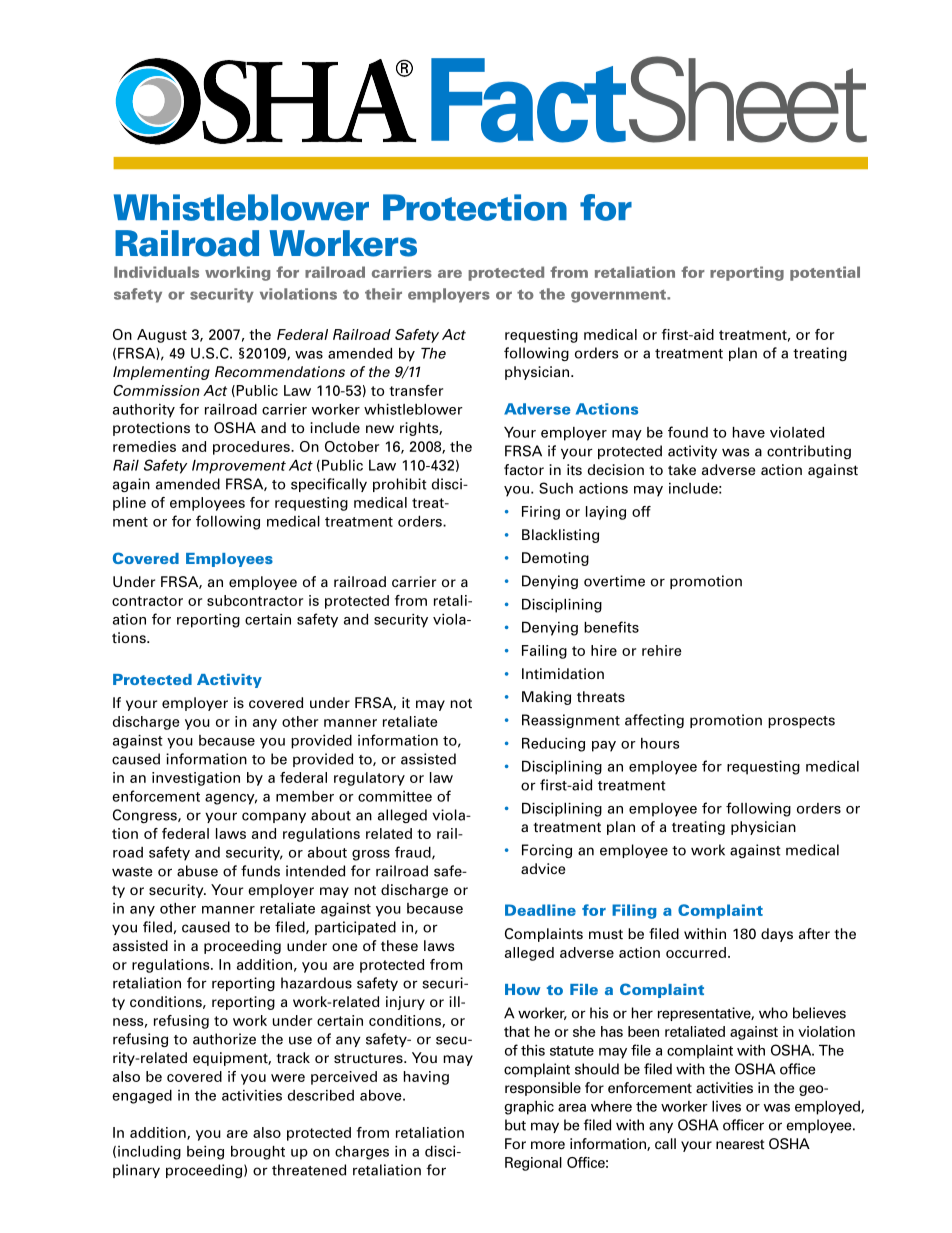 Image resolution: width=952 pixels, height=1233 pixels. Describe the element at coordinates (383, 294) in the page. I see `their` at that location.
